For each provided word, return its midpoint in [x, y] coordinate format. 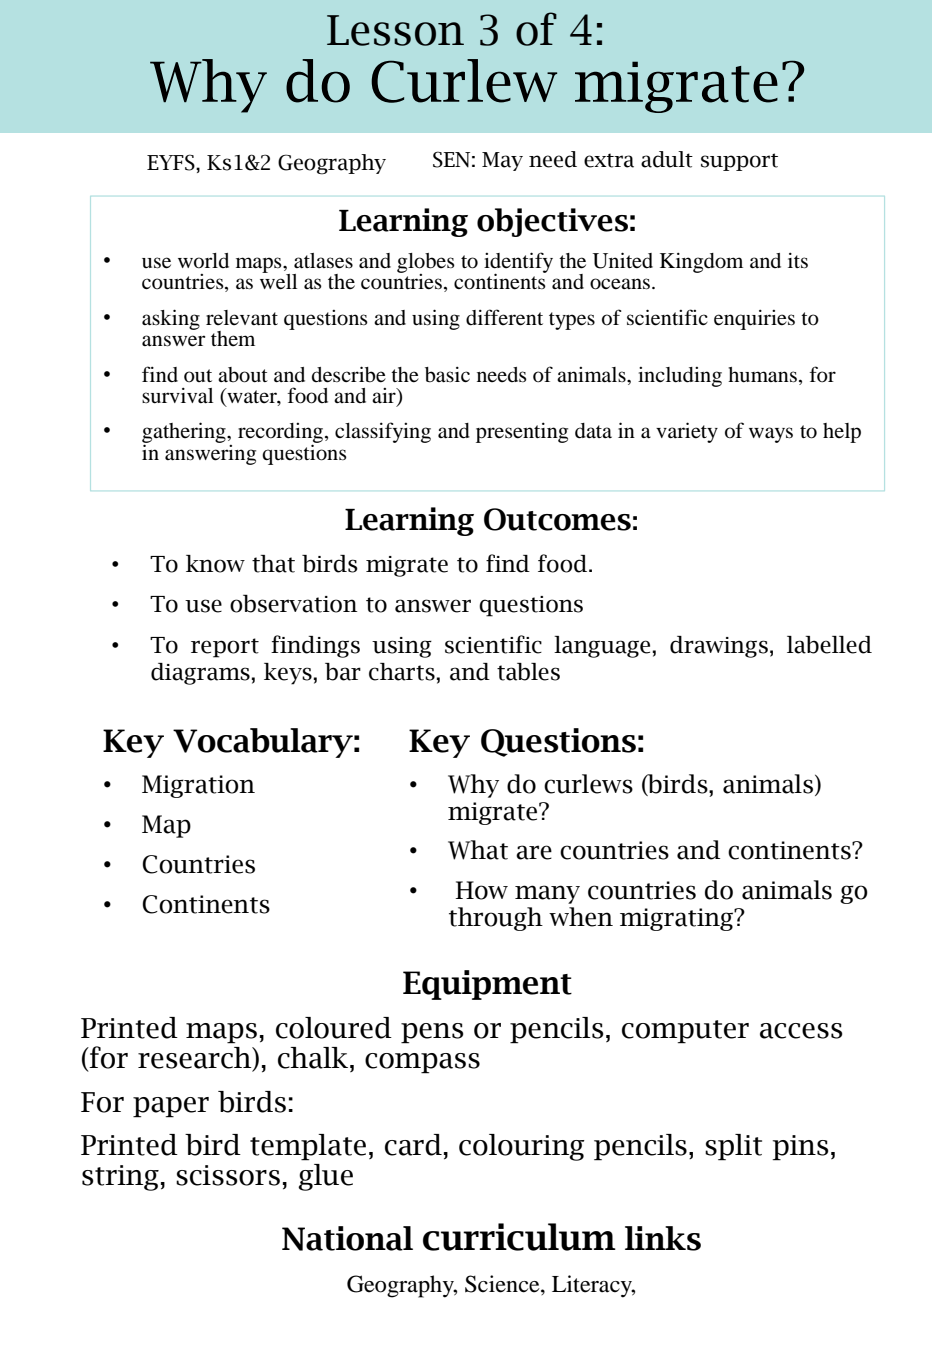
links [663, 1238]
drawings [719, 647]
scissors [228, 1175]
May [502, 161]
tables [528, 672]
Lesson [395, 30]
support [739, 162]
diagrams [200, 674]
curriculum [519, 1237]
